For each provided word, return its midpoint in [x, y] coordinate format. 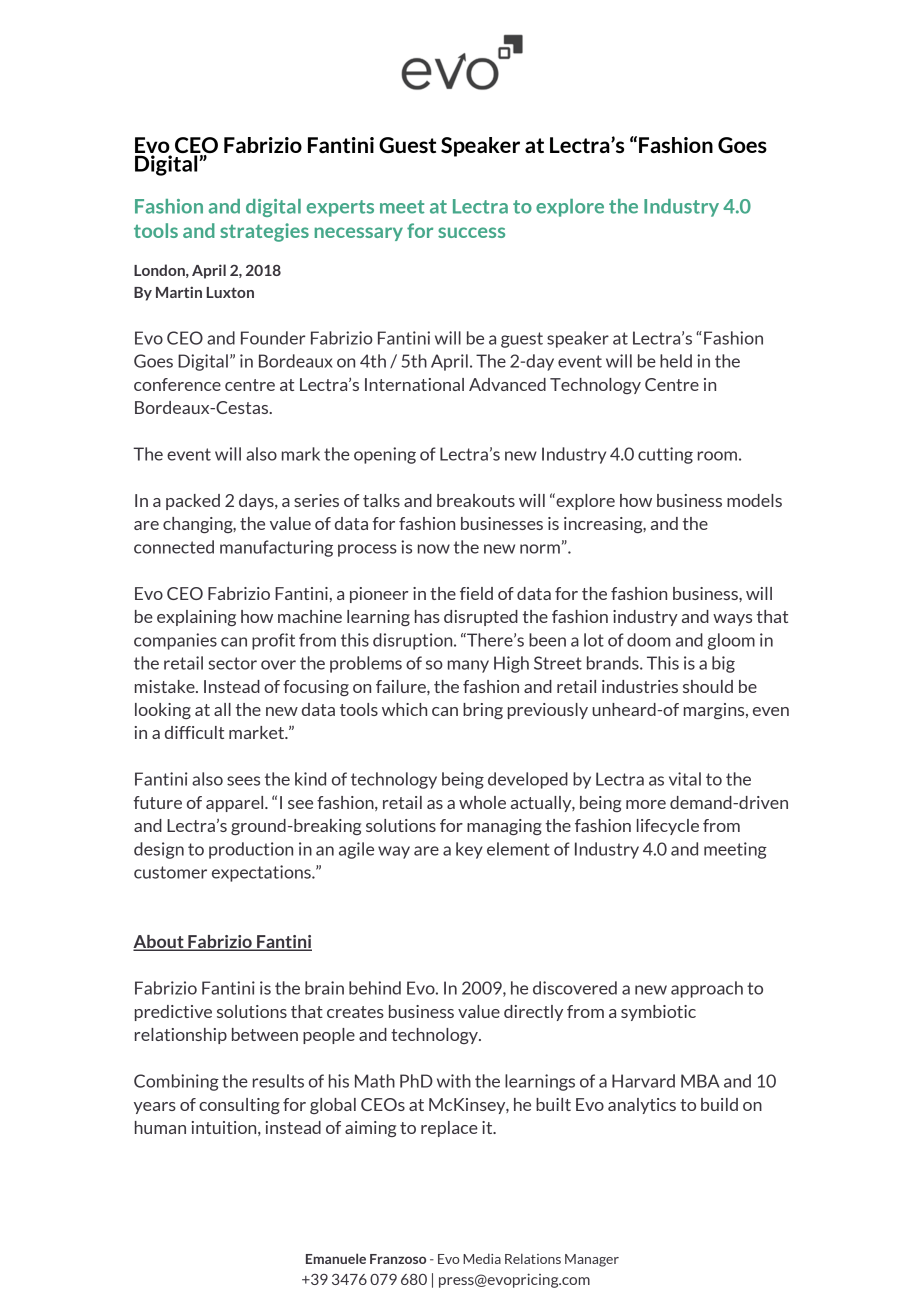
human [160, 1127]
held [676, 361]
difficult [194, 732]
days [257, 502]
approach [707, 989]
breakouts [476, 500]
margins [715, 711]
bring [483, 711]
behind [375, 988]
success [471, 232]
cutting [665, 455]
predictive [173, 1013]
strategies [264, 232]
